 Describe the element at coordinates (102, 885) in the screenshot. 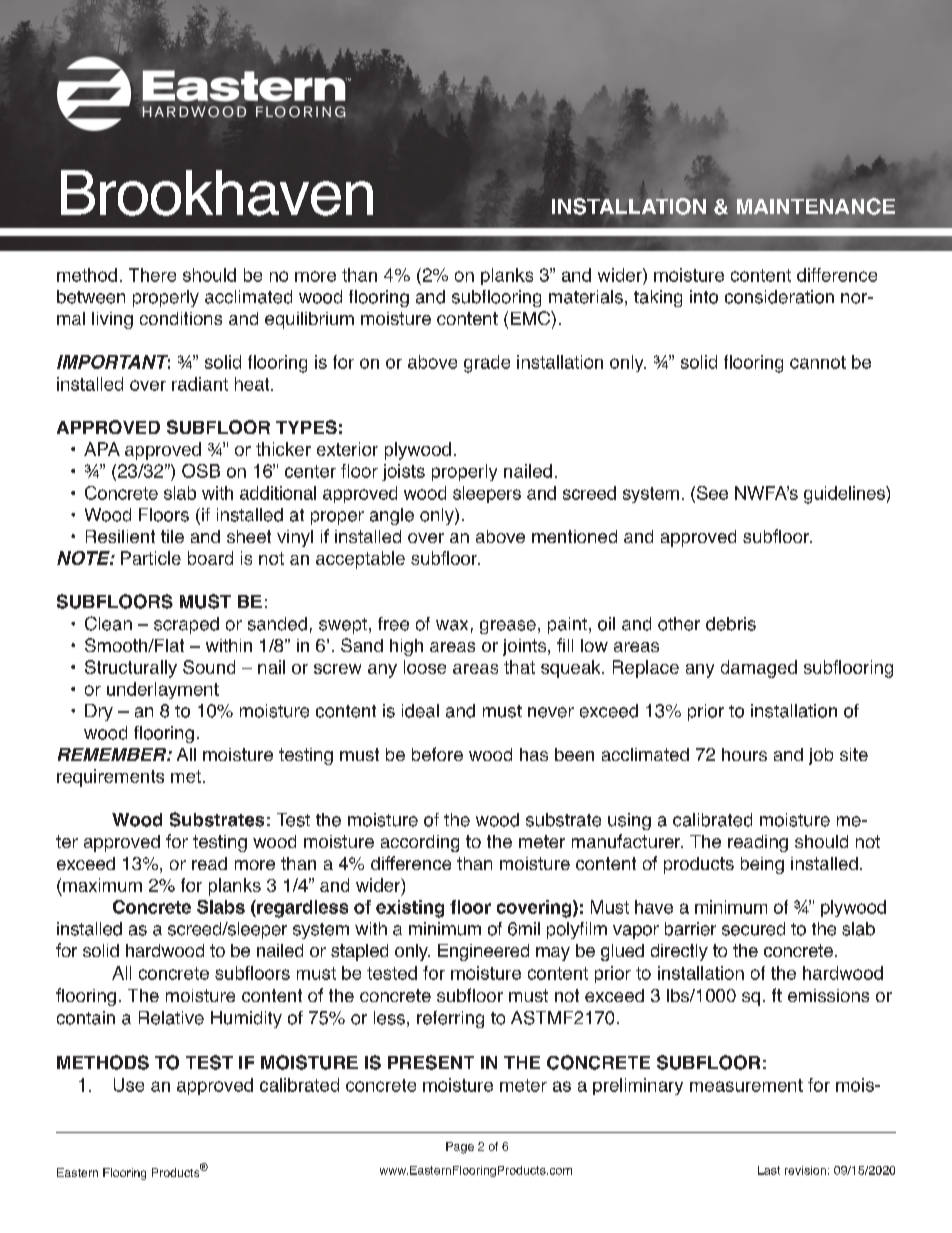

I see `maximum` at that location.
